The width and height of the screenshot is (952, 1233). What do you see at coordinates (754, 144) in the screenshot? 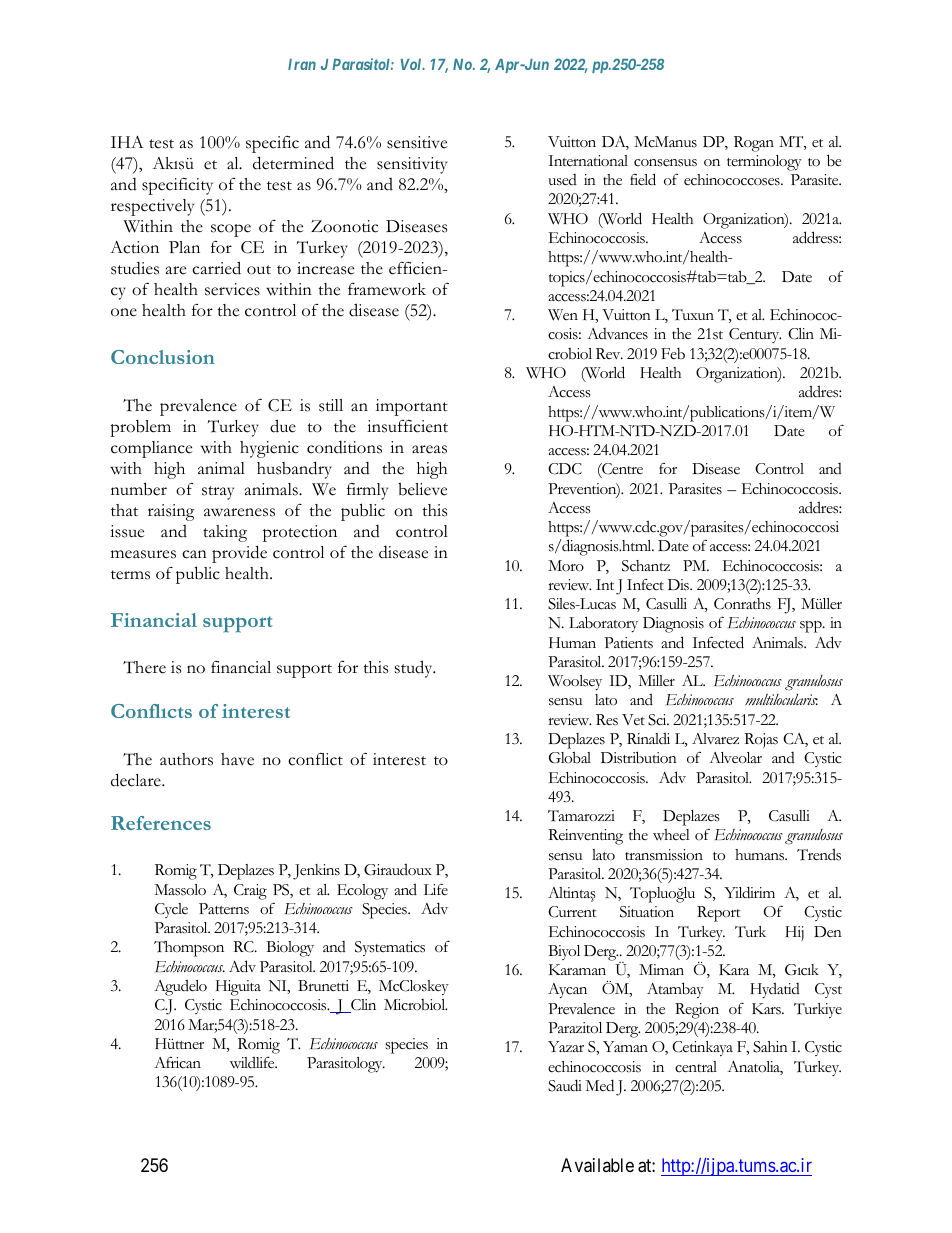
I see `Rogan` at bounding box center [754, 144].
